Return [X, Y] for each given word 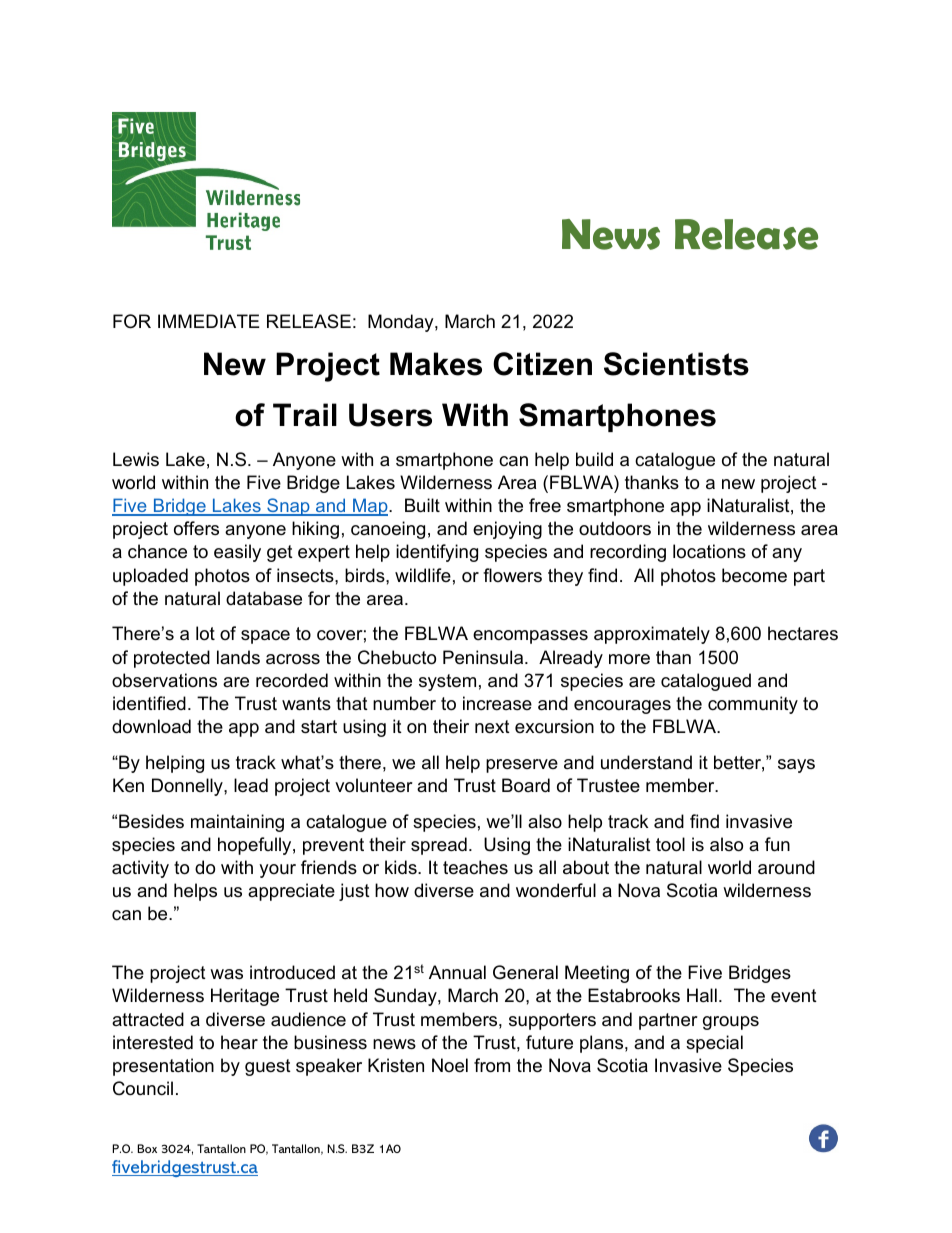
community [753, 705]
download [151, 726]
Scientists [676, 364]
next [492, 727]
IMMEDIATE [209, 321]
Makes [436, 364]
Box [147, 1148]
